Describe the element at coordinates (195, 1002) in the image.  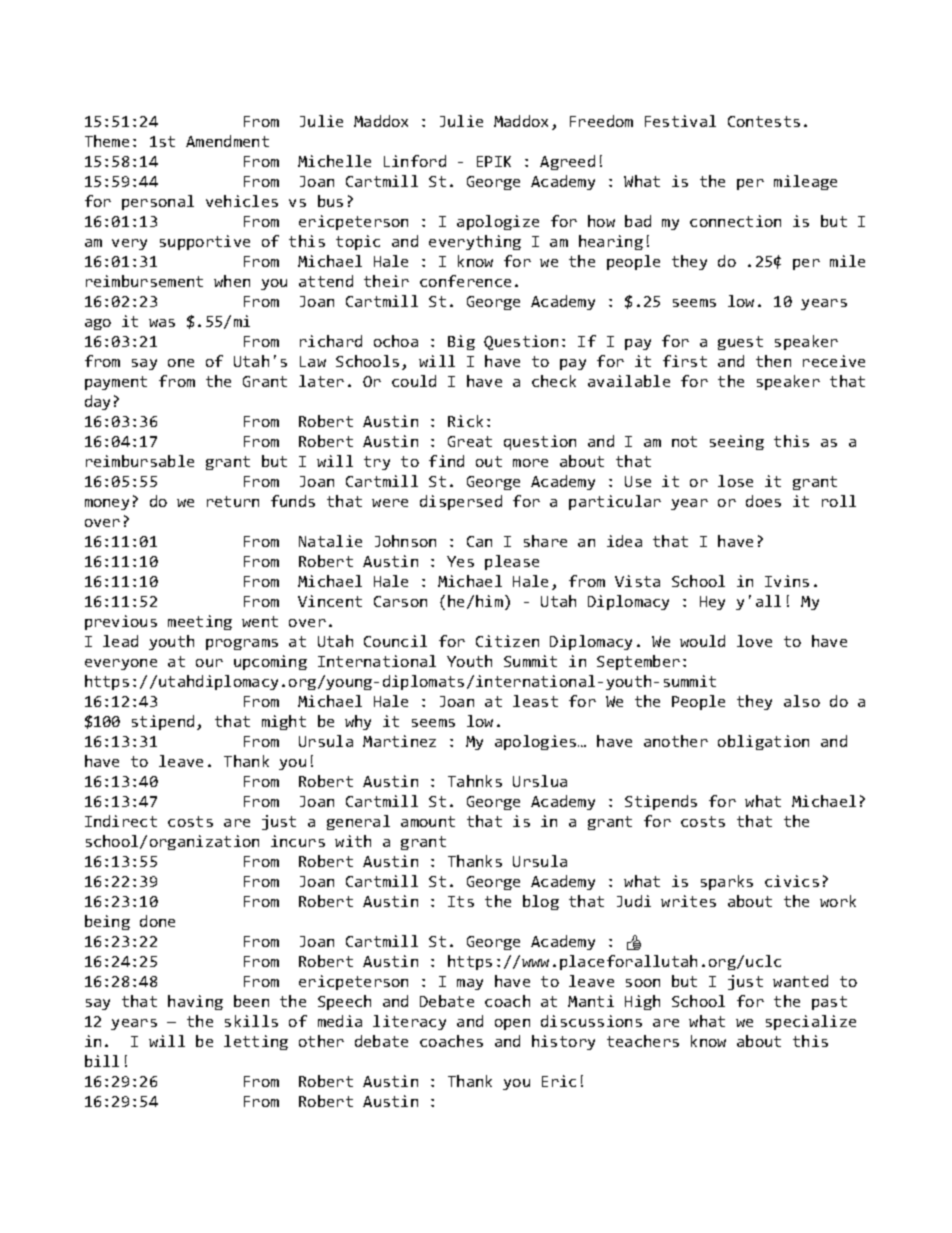
I see `having` at that location.
